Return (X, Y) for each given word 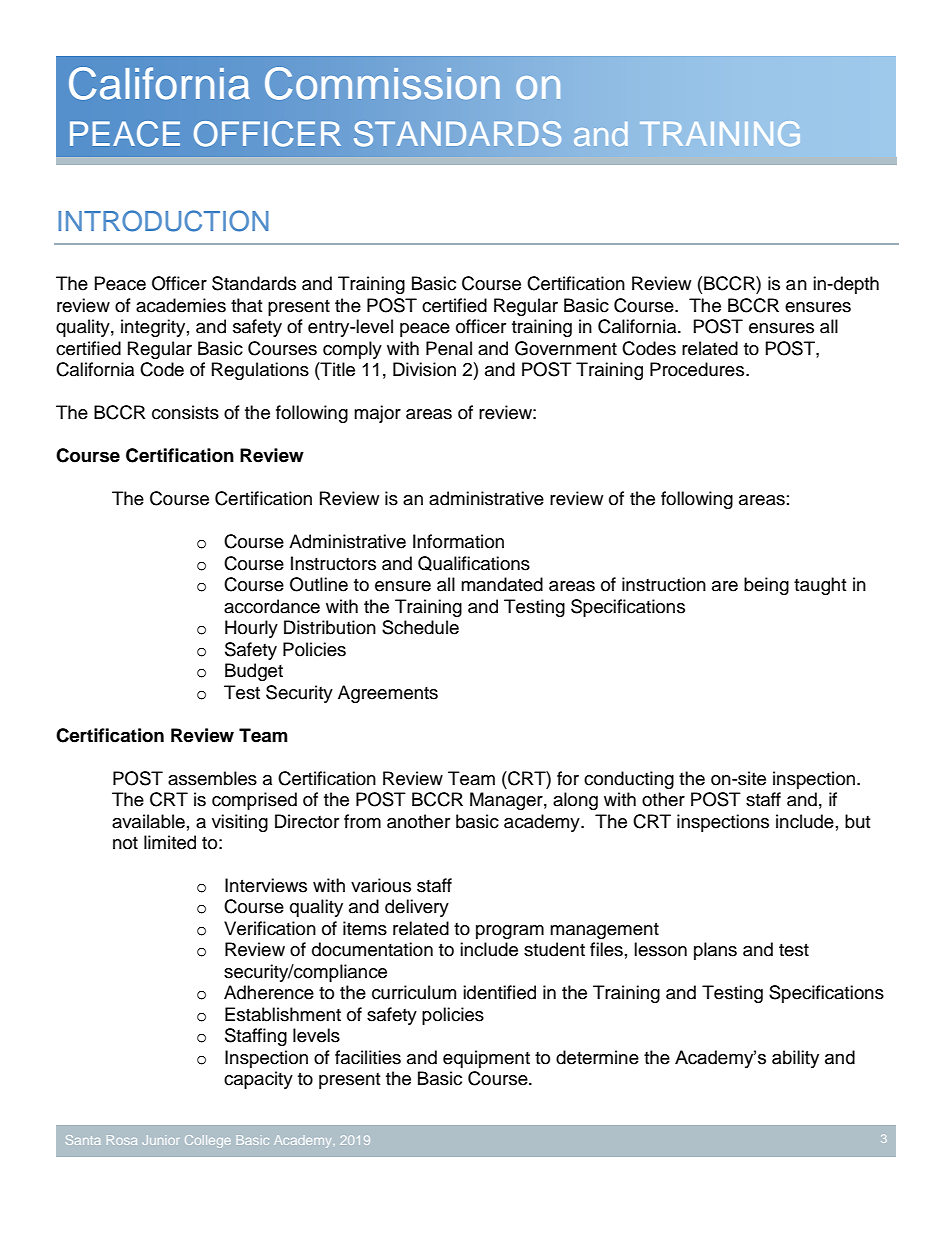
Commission (382, 83)
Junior (161, 1140)
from (362, 821)
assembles (212, 778)
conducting (629, 780)
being (766, 586)
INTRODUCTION (163, 221)
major (377, 414)
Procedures (697, 369)
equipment (486, 1059)
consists (185, 412)
